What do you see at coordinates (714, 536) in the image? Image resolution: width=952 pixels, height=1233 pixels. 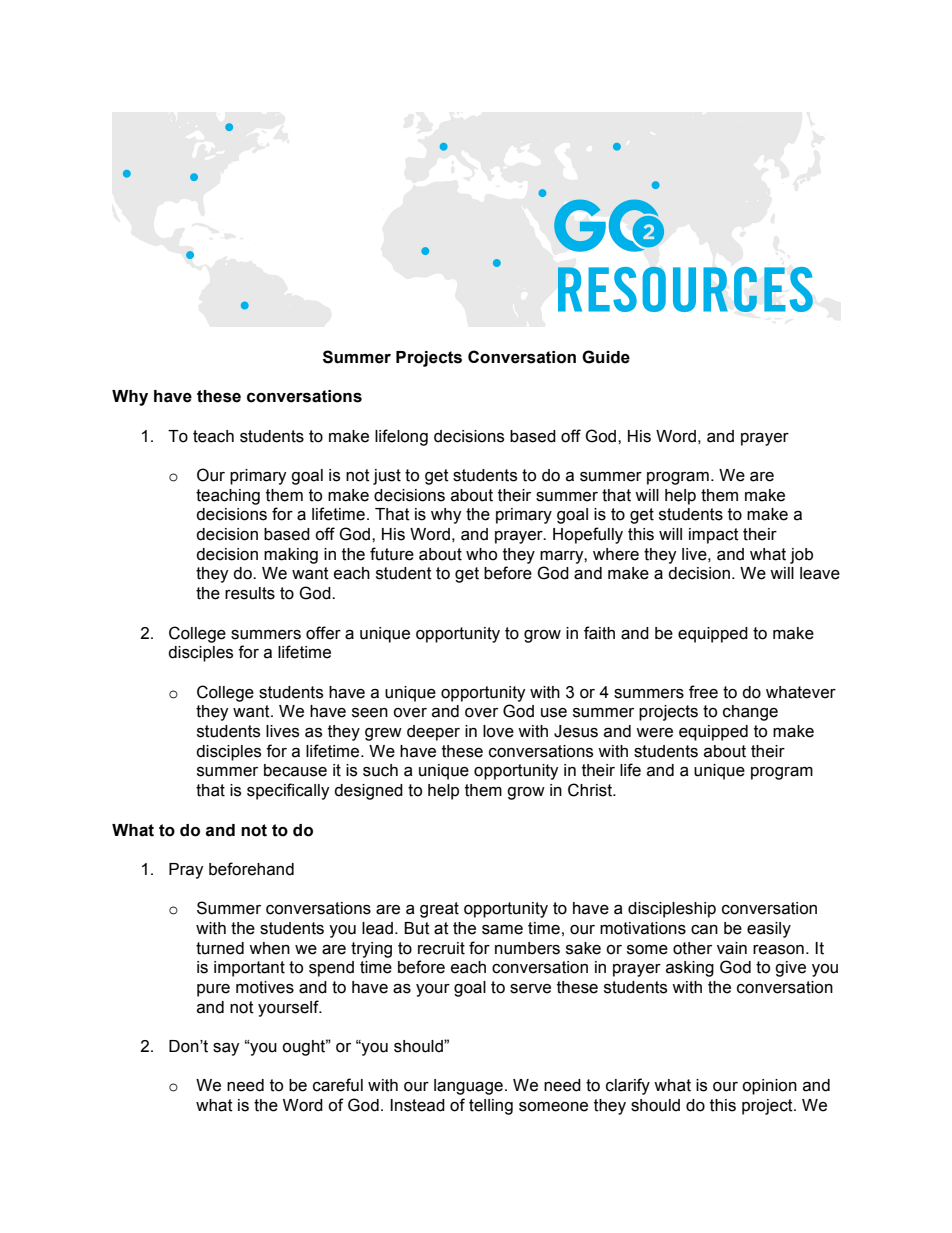 I see `impact` at bounding box center [714, 536].
